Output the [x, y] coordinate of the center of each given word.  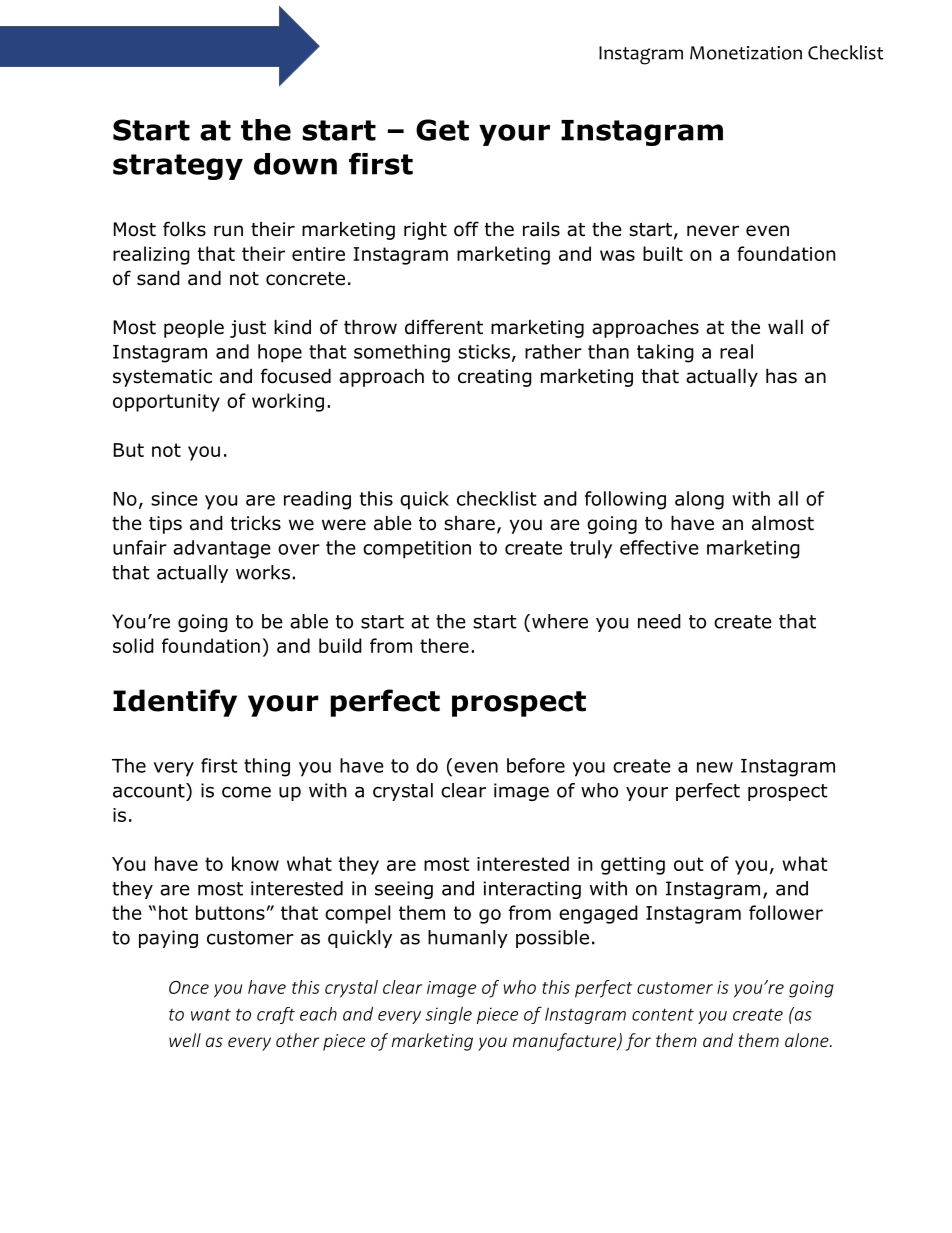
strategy [178, 167]
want [211, 1015]
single [448, 1015]
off [466, 229]
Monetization [746, 53]
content [663, 1014]
